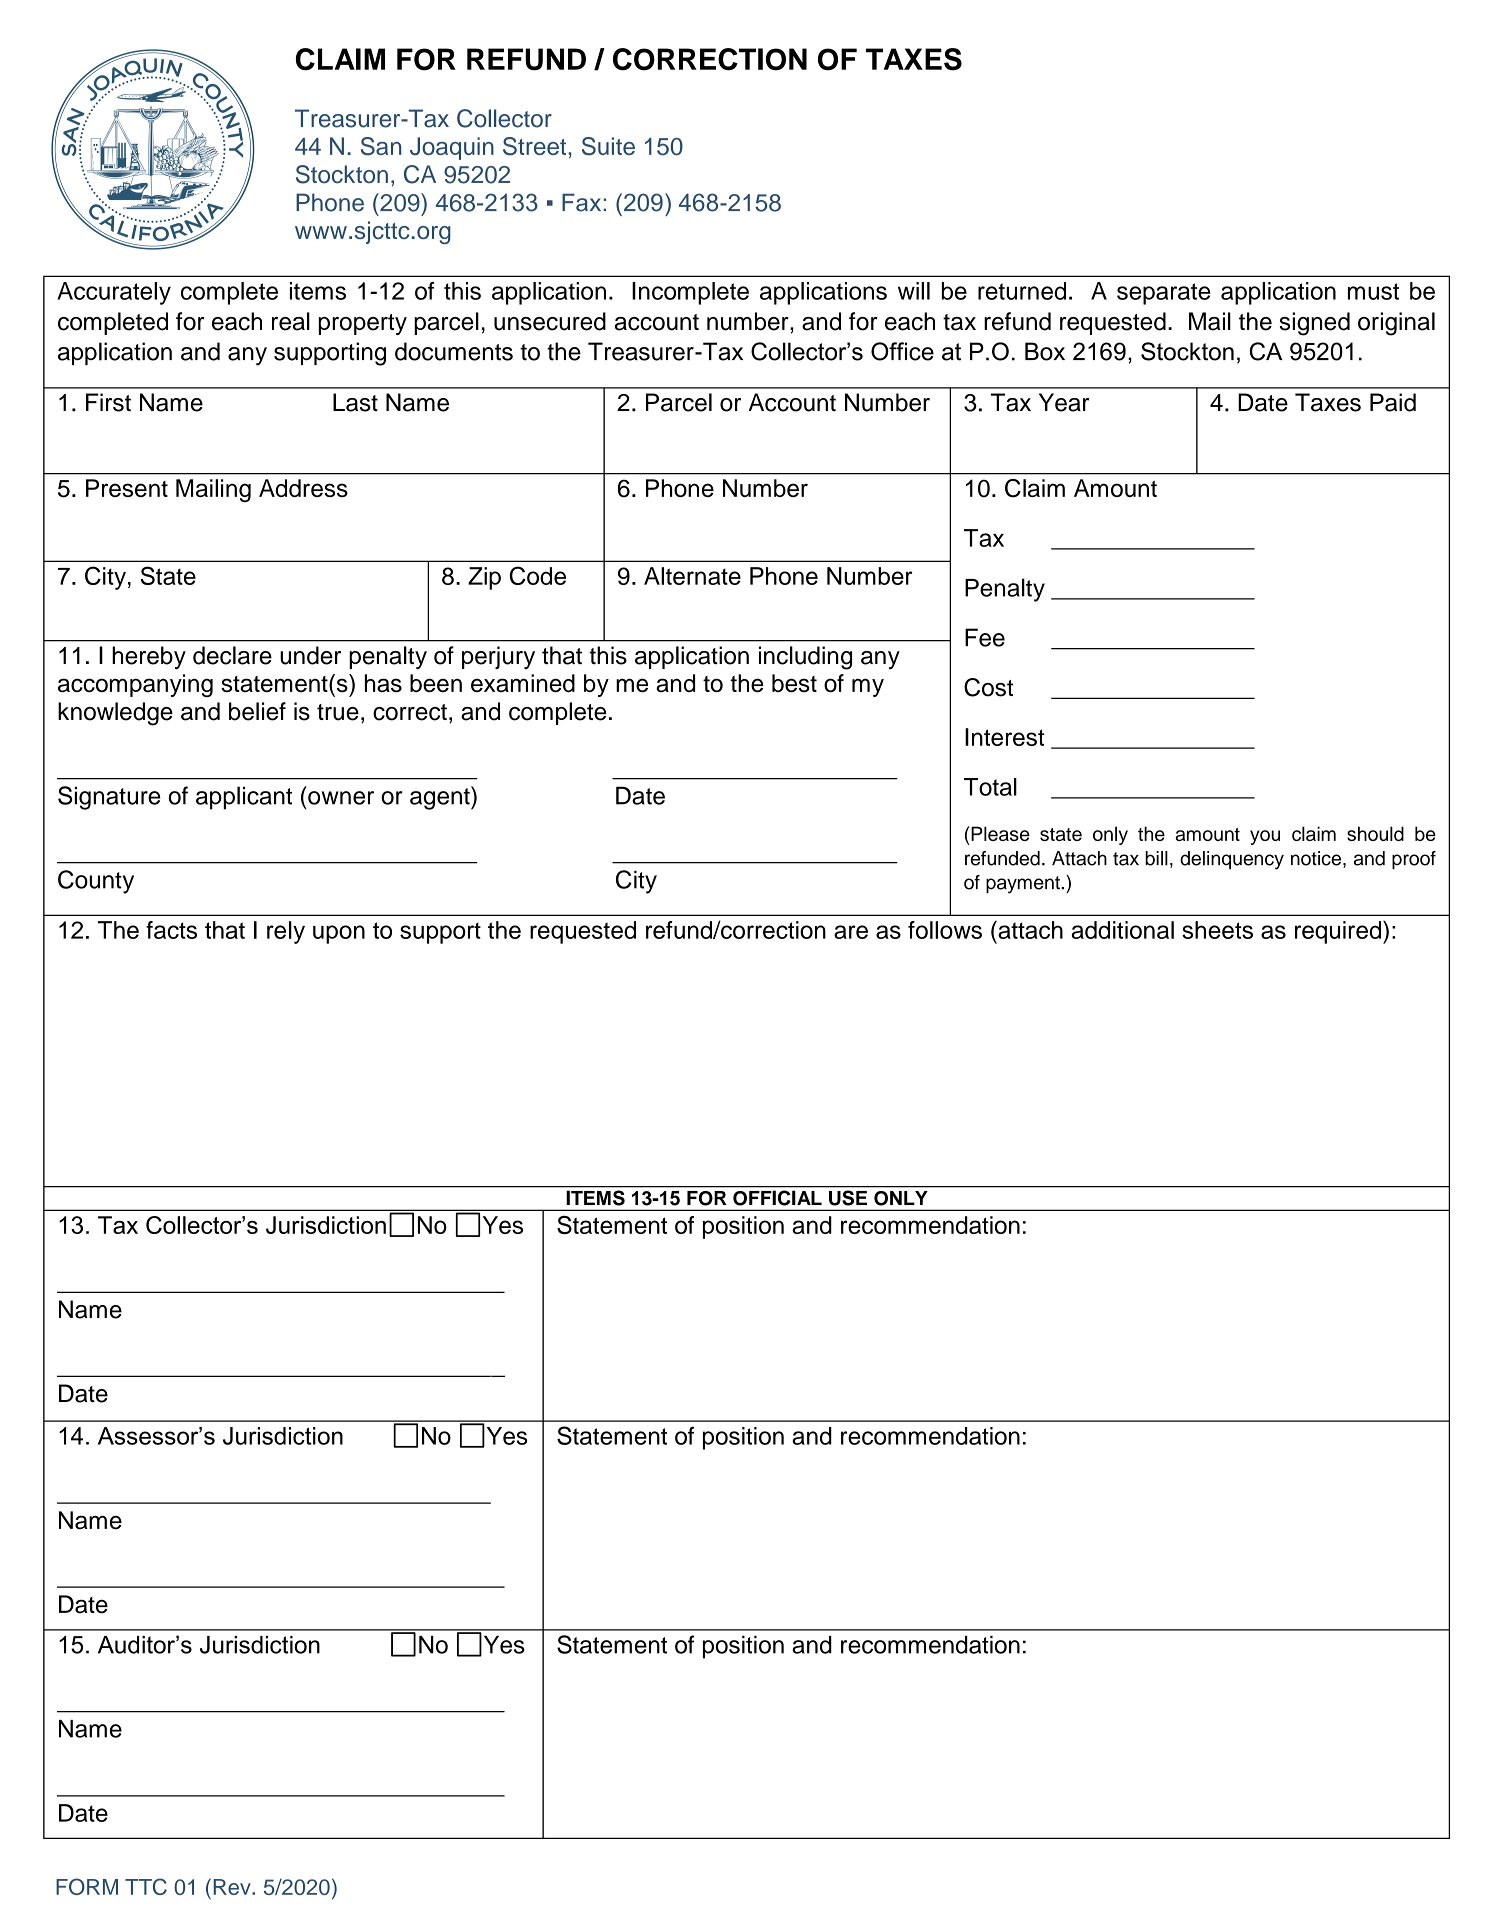 The width and height of the page is (1493, 1932). What do you see at coordinates (381, 146) in the page?
I see `San` at bounding box center [381, 146].
